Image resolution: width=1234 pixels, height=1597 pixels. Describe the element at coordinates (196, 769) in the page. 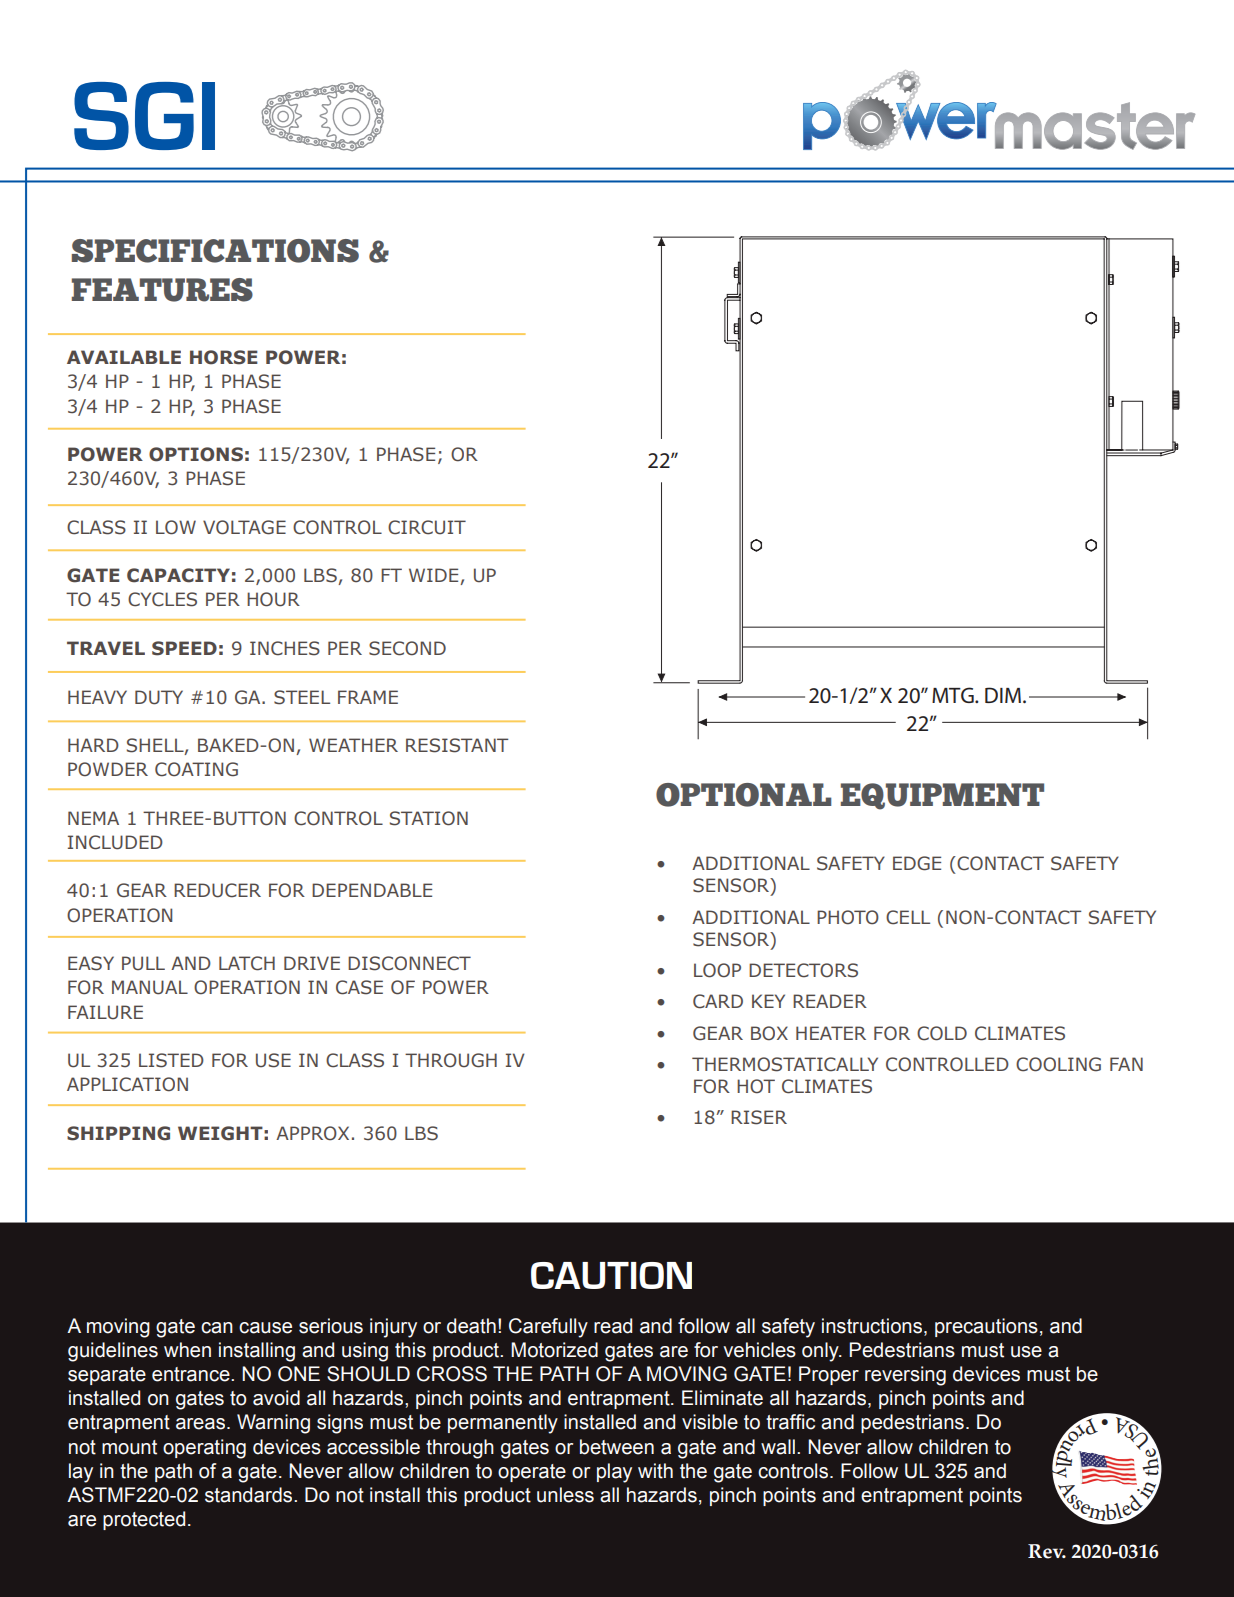

I see `COATING` at that location.
